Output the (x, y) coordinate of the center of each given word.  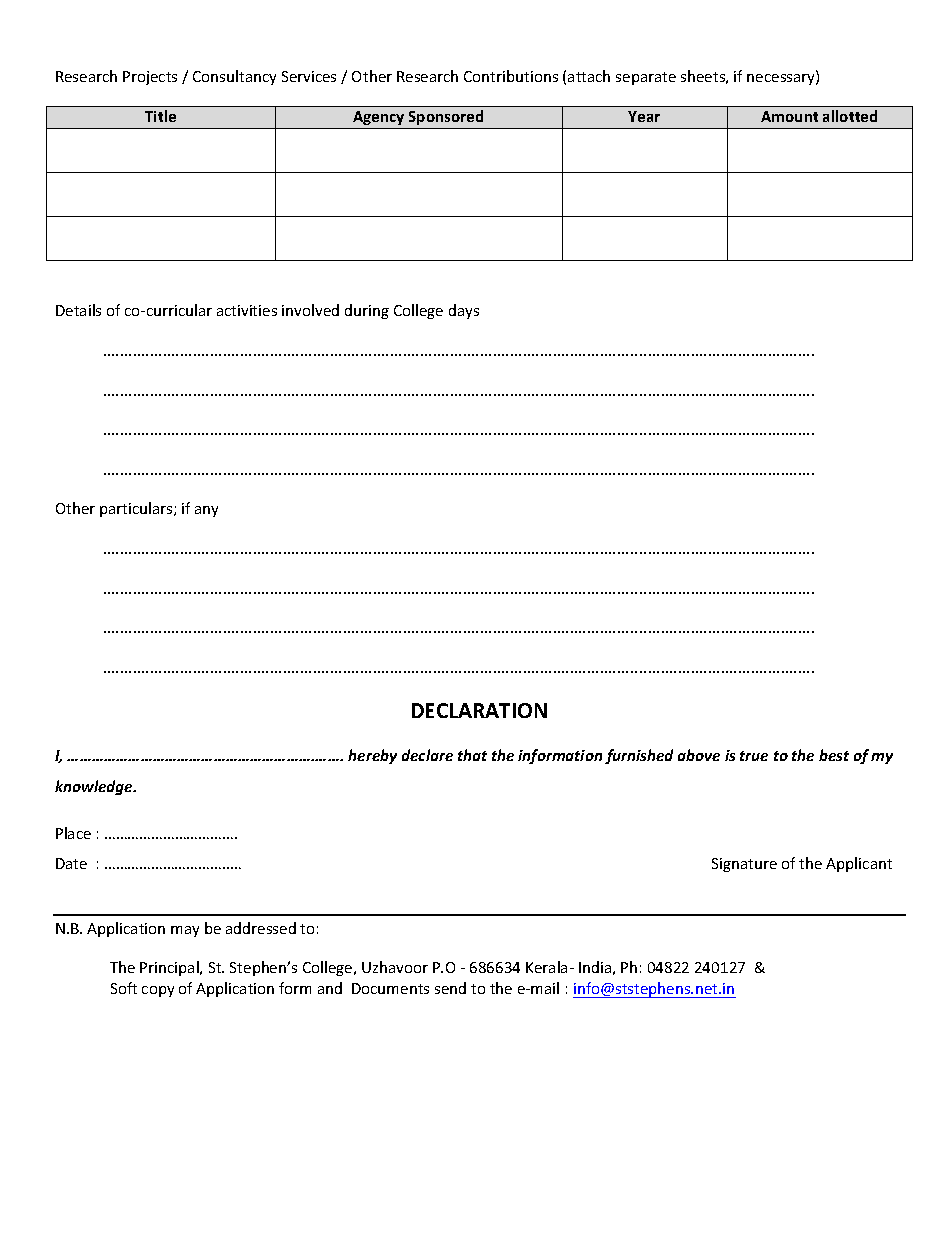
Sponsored (446, 117)
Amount (789, 116)
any (206, 511)
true (754, 756)
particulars (137, 509)
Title (160, 116)
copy (158, 991)
